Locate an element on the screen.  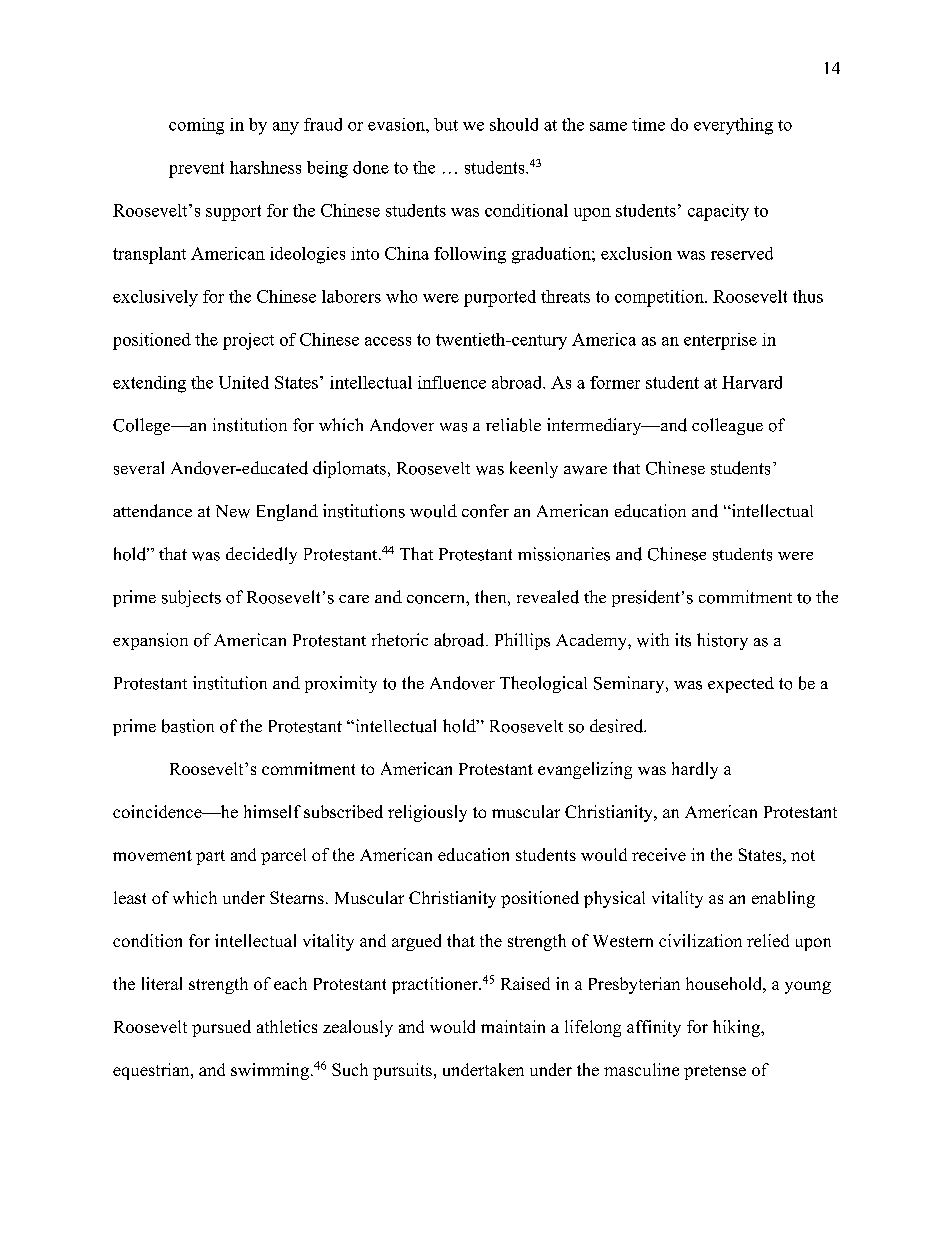
several is located at coordinates (139, 468).
